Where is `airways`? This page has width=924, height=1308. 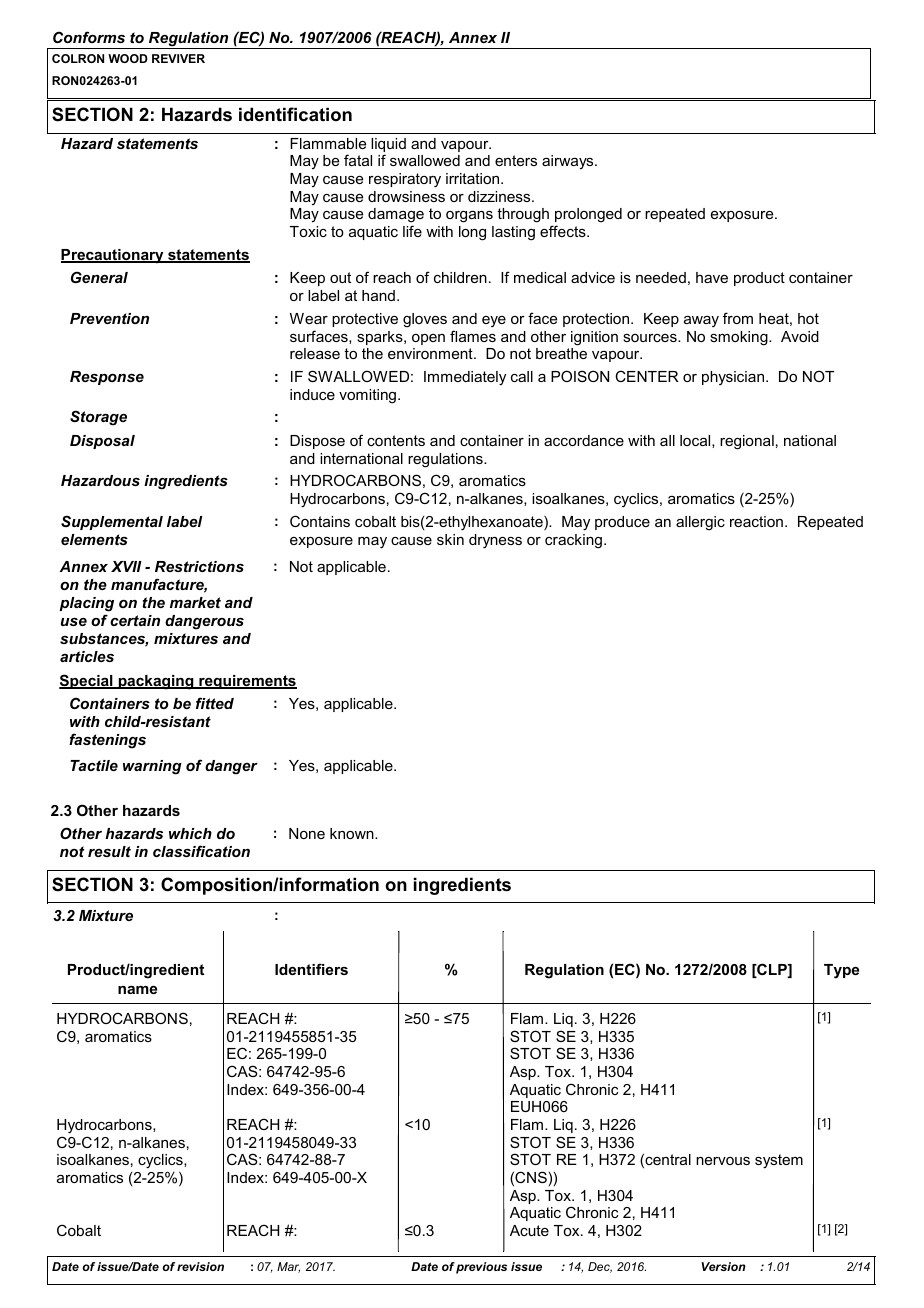
airways is located at coordinates (569, 162).
